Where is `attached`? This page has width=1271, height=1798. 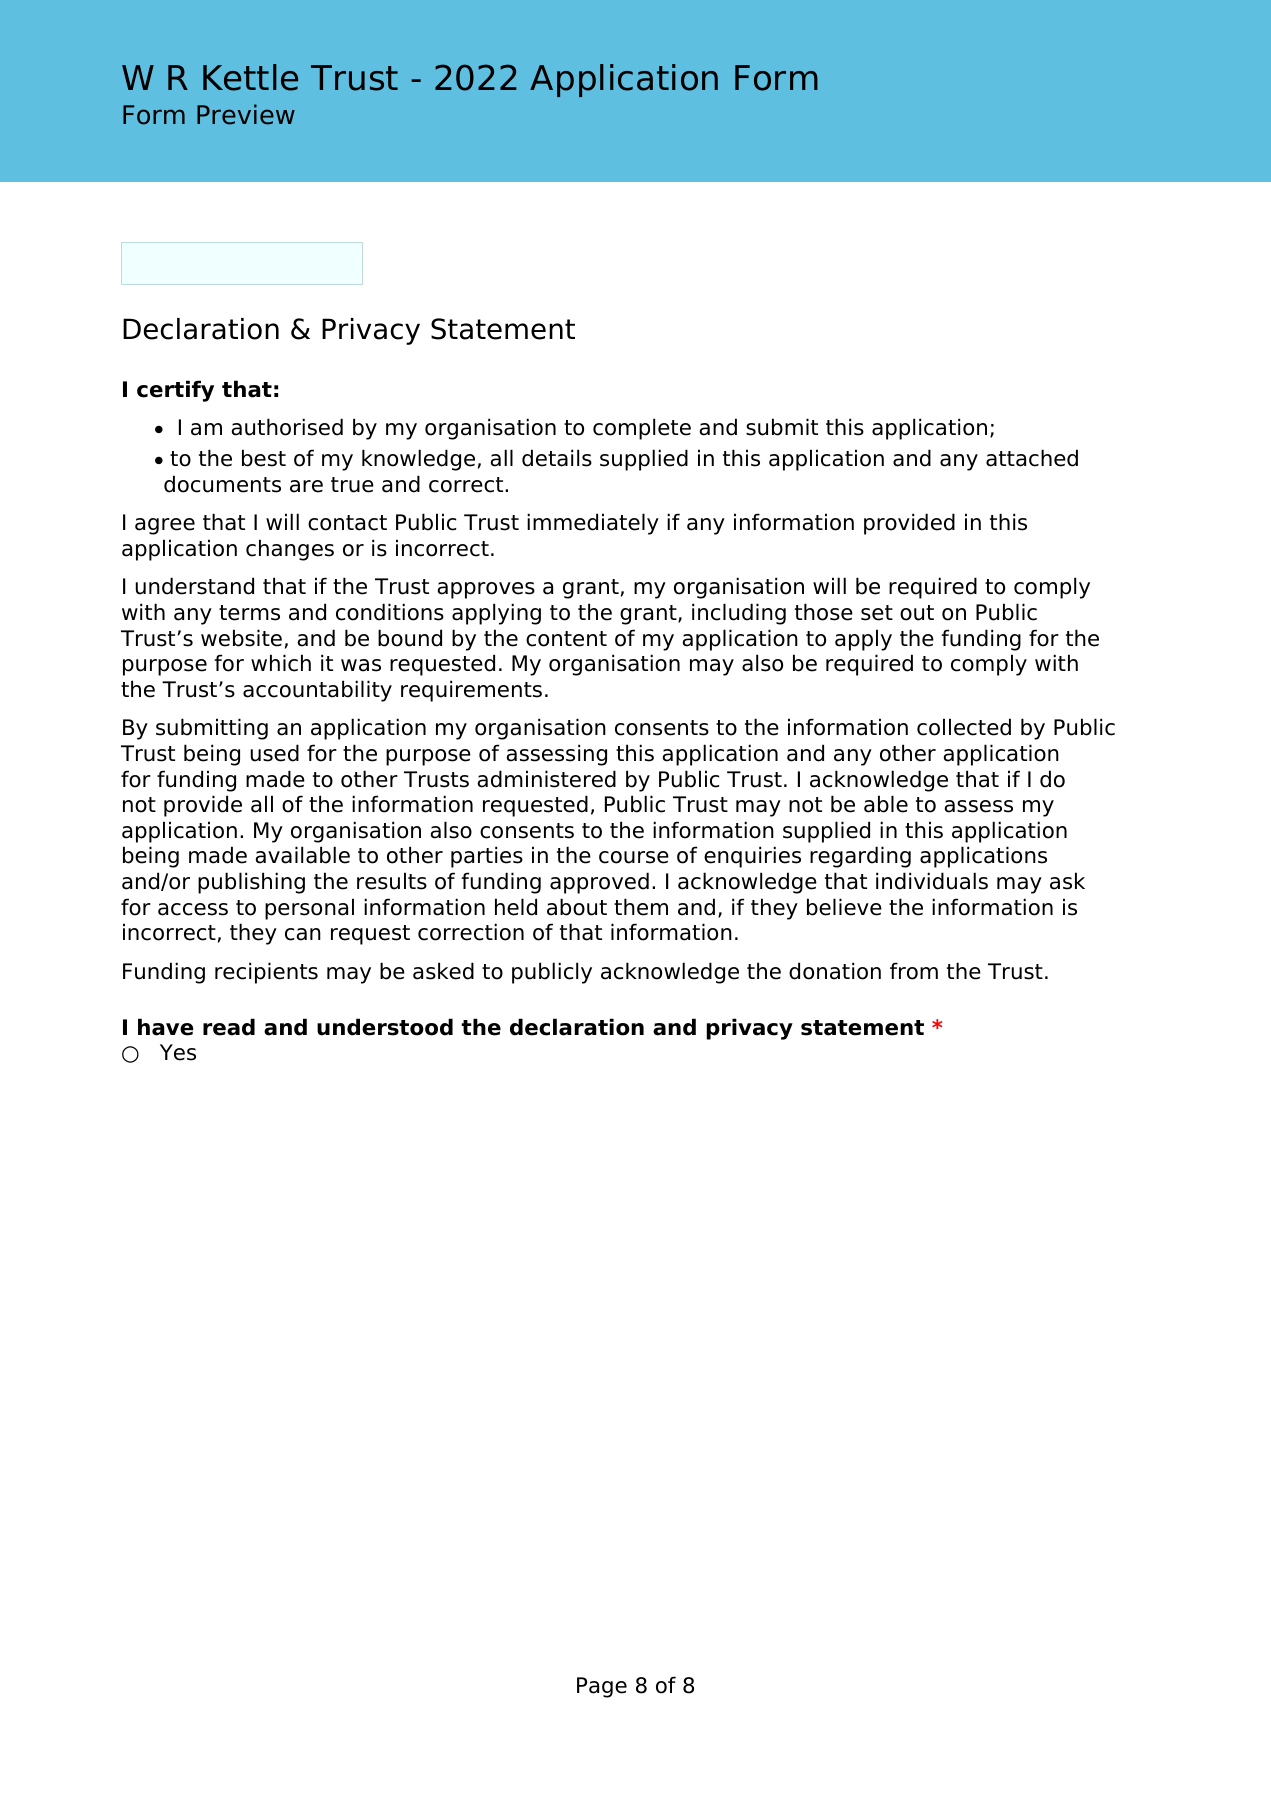 attached is located at coordinates (1032, 458).
